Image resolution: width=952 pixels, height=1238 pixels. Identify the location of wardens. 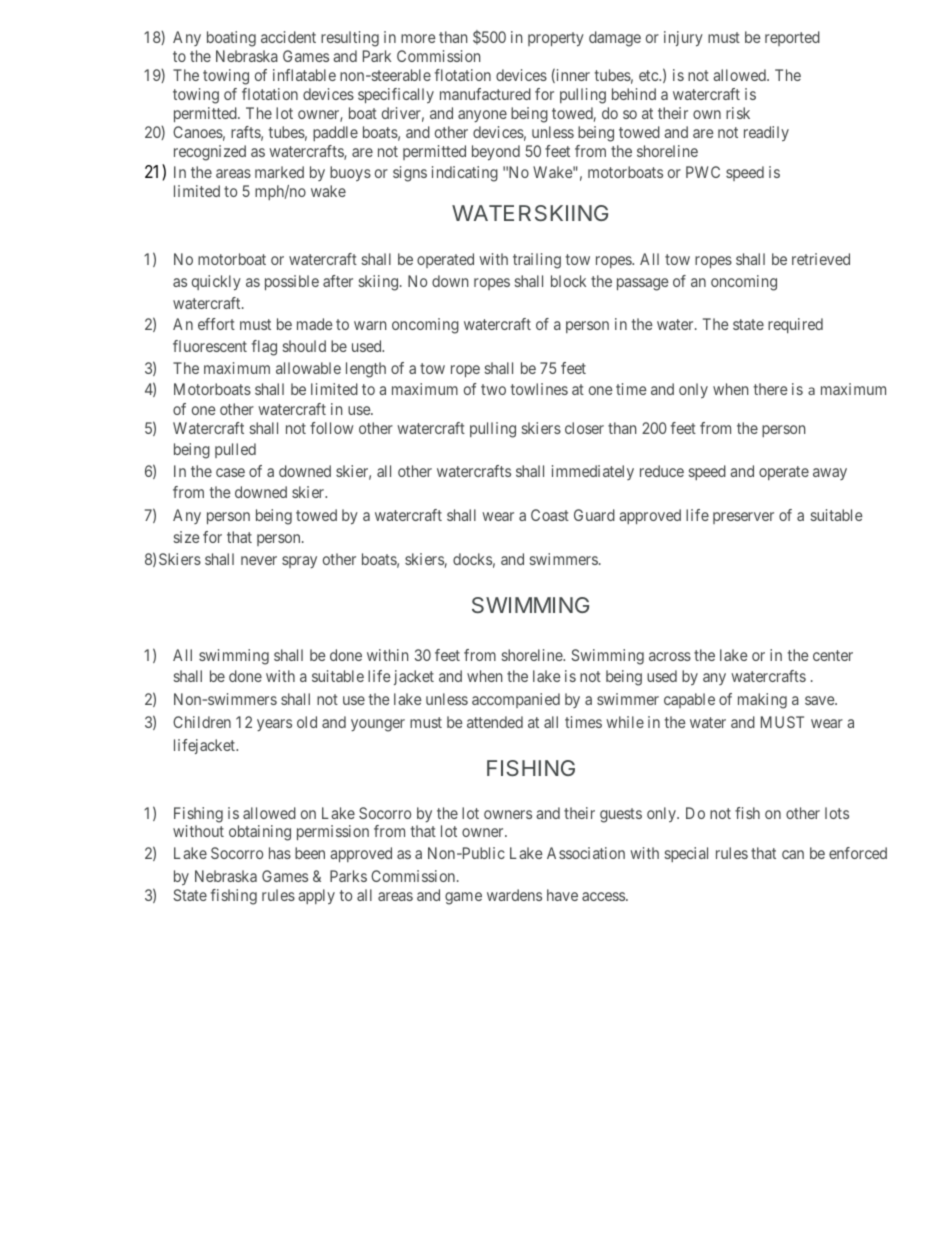
(514, 895).
